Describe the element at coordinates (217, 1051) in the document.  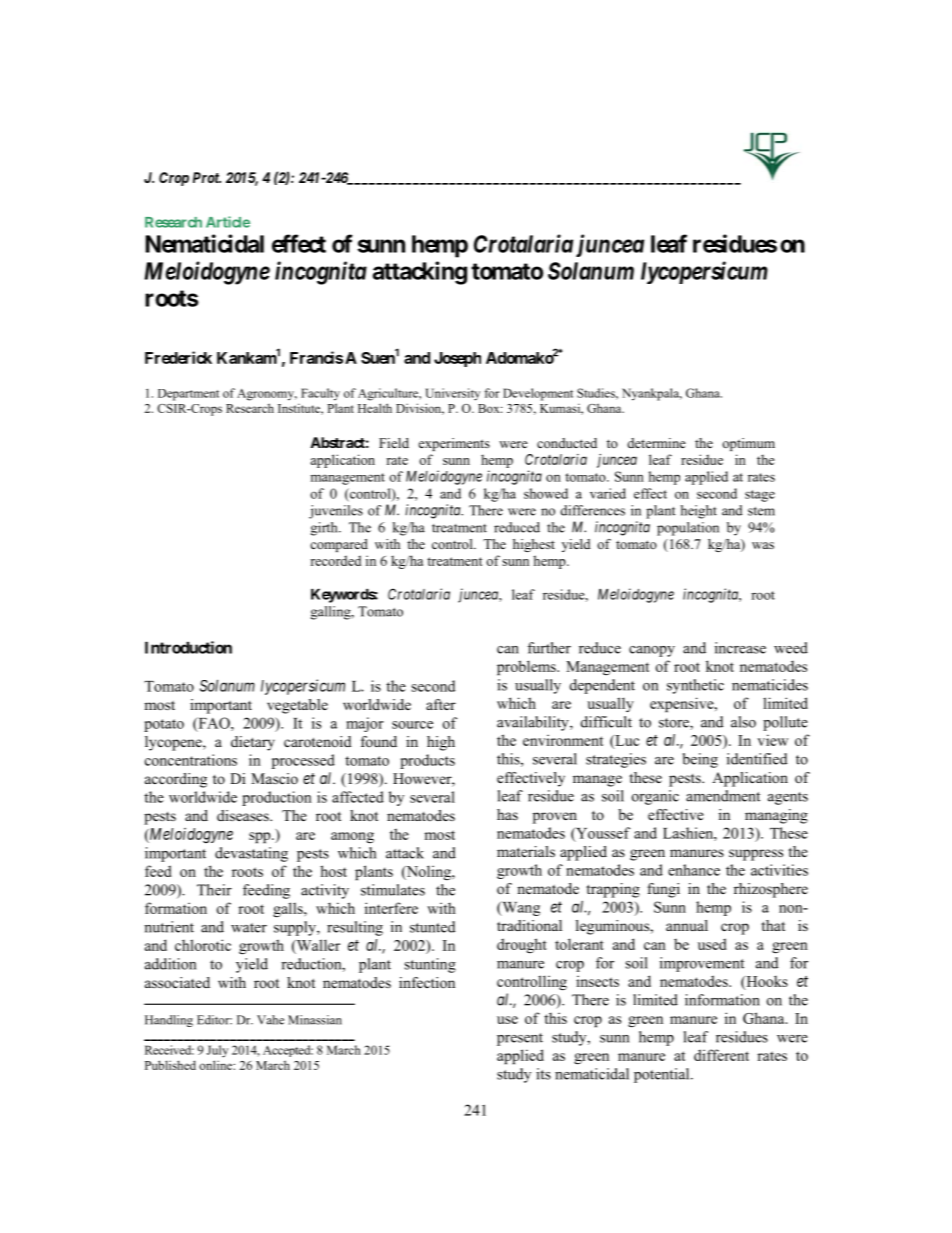
I see `July` at that location.
